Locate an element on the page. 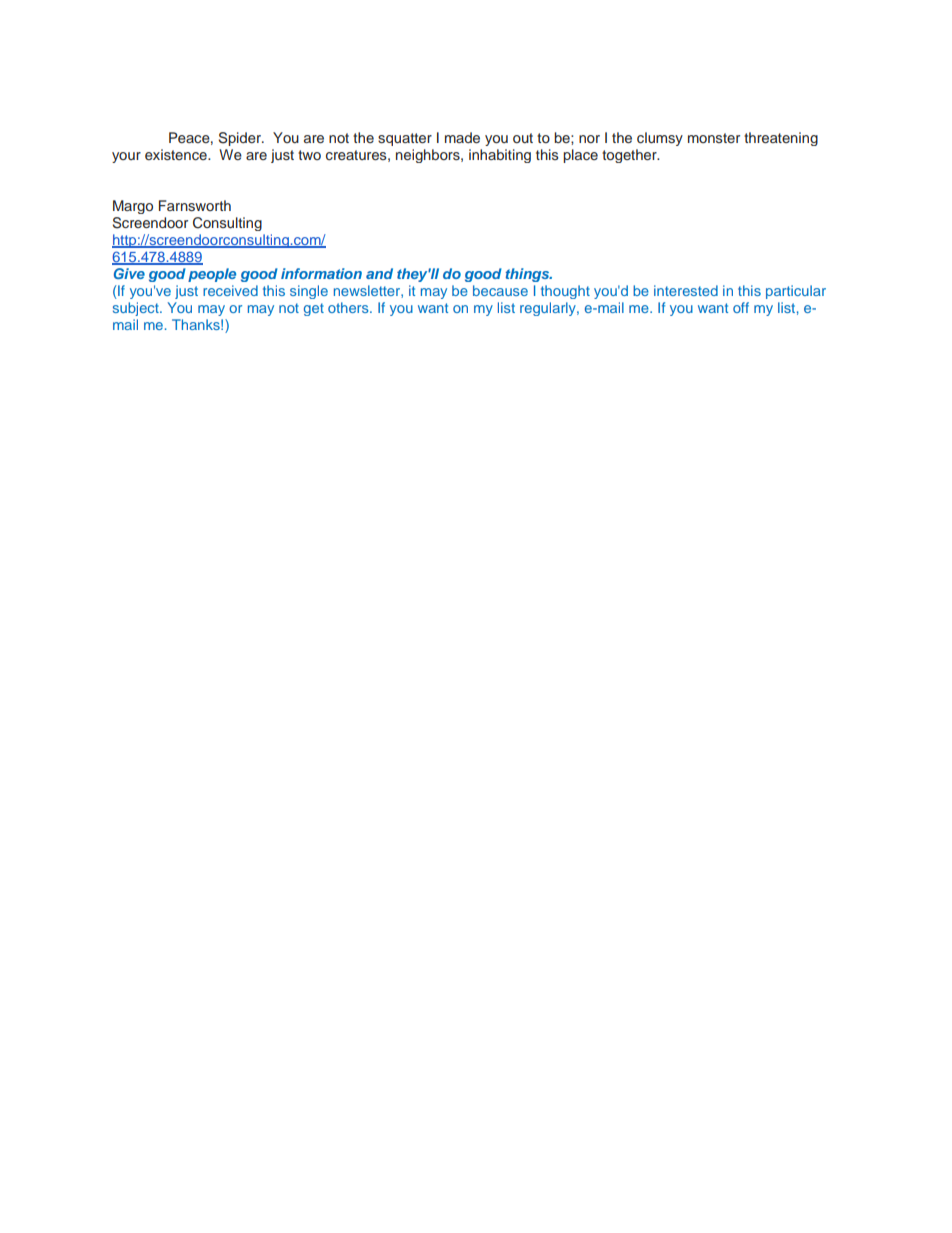 The height and width of the page is (1233, 952). and is located at coordinates (379, 273).
